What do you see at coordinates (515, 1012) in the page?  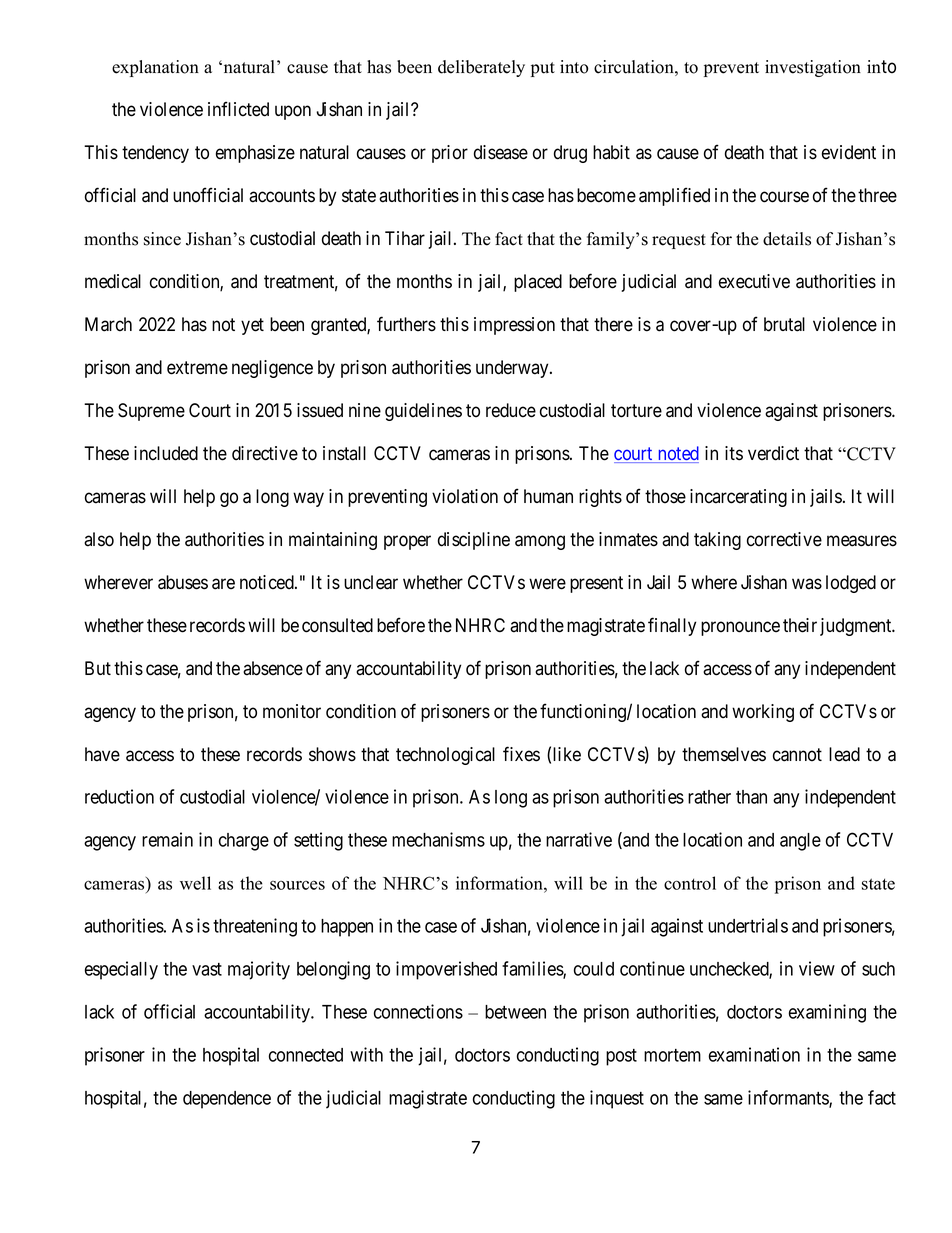 I see `between` at bounding box center [515, 1012].
